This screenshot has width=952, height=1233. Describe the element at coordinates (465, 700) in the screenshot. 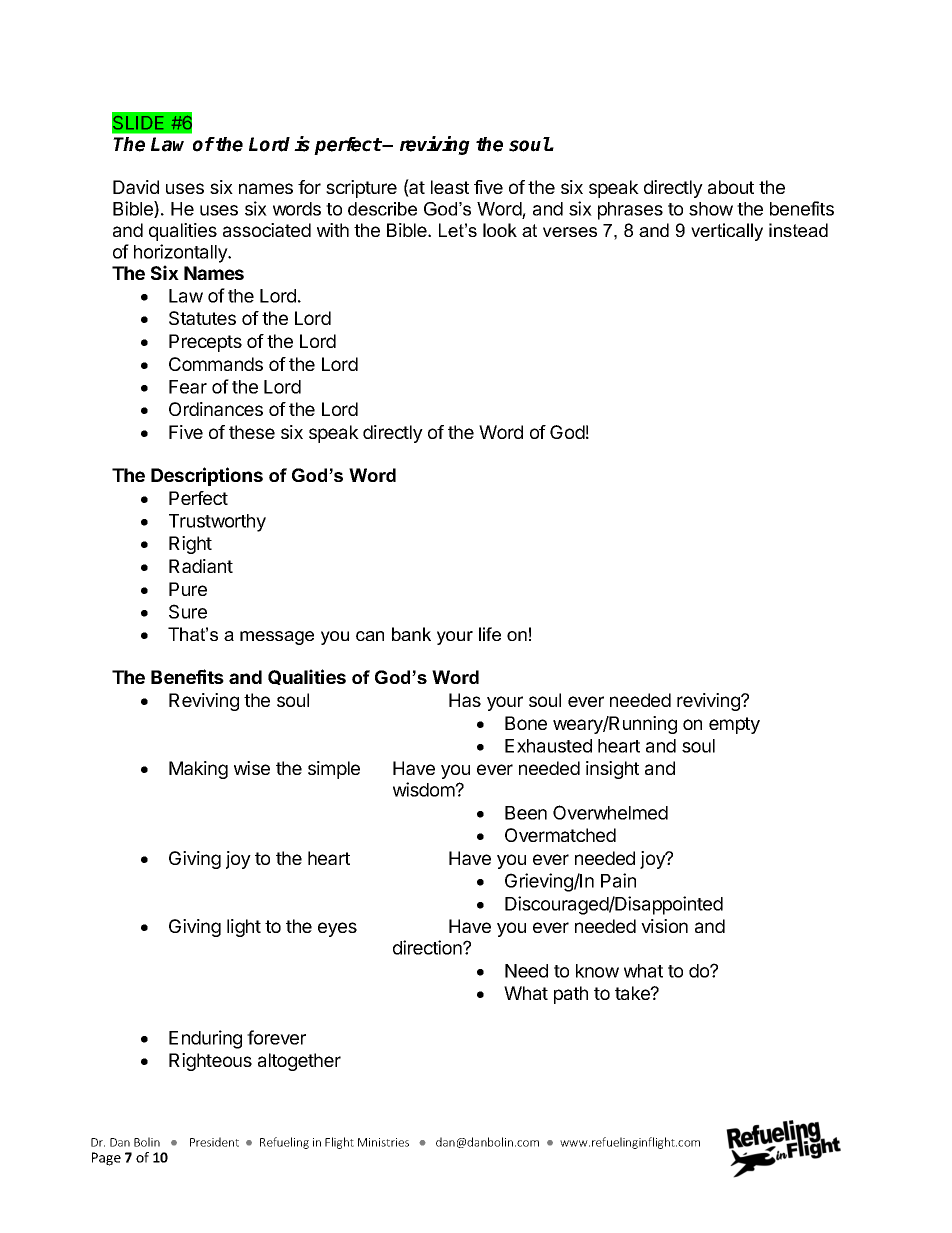

I see `Has` at that location.
